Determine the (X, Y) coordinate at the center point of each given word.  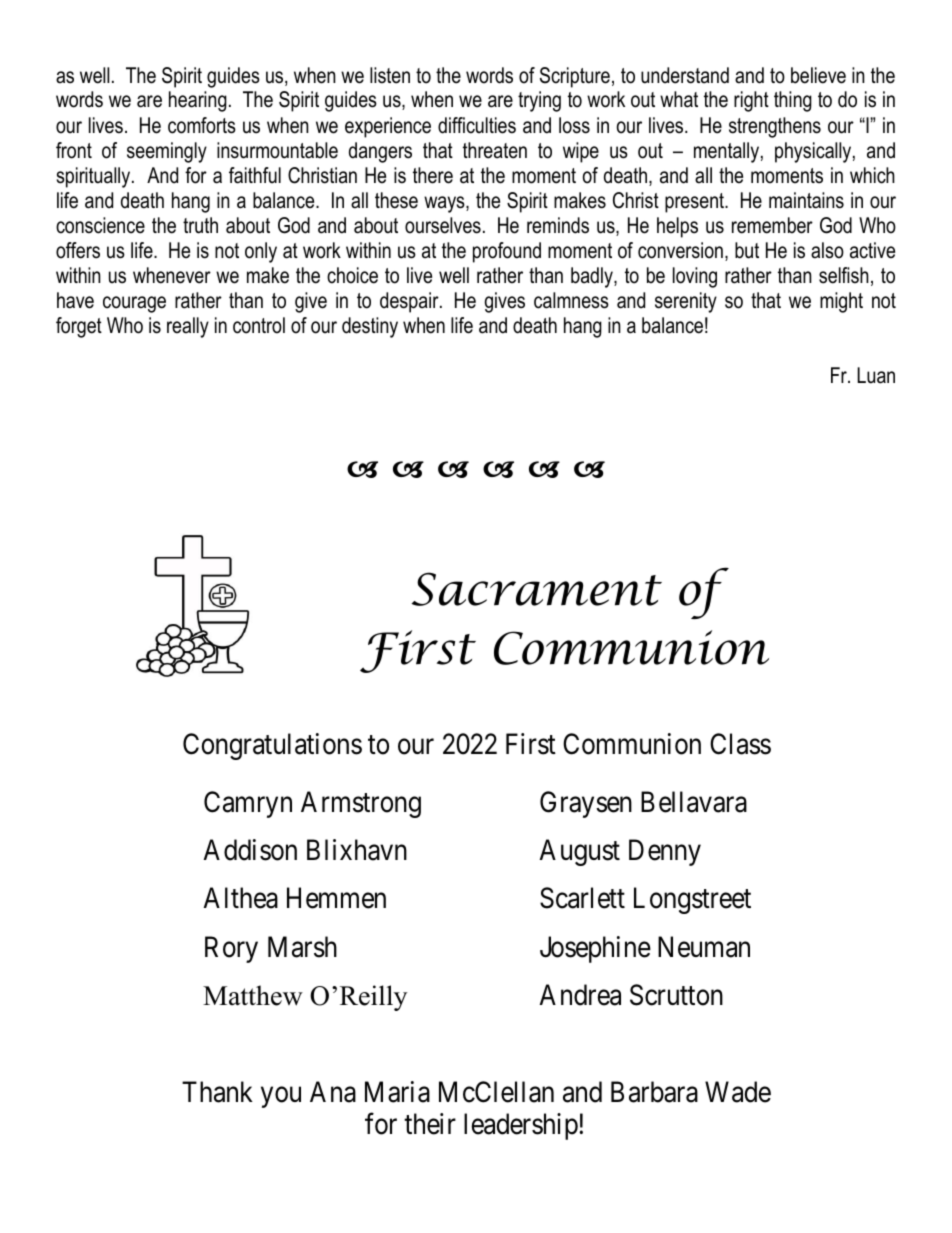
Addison (250, 850)
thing (793, 101)
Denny (665, 852)
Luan (876, 375)
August (579, 852)
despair (410, 302)
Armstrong (361, 804)
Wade (738, 1092)
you (281, 1097)
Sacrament (536, 589)
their (430, 1124)
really (188, 327)
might (841, 302)
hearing (198, 101)
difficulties (477, 125)
